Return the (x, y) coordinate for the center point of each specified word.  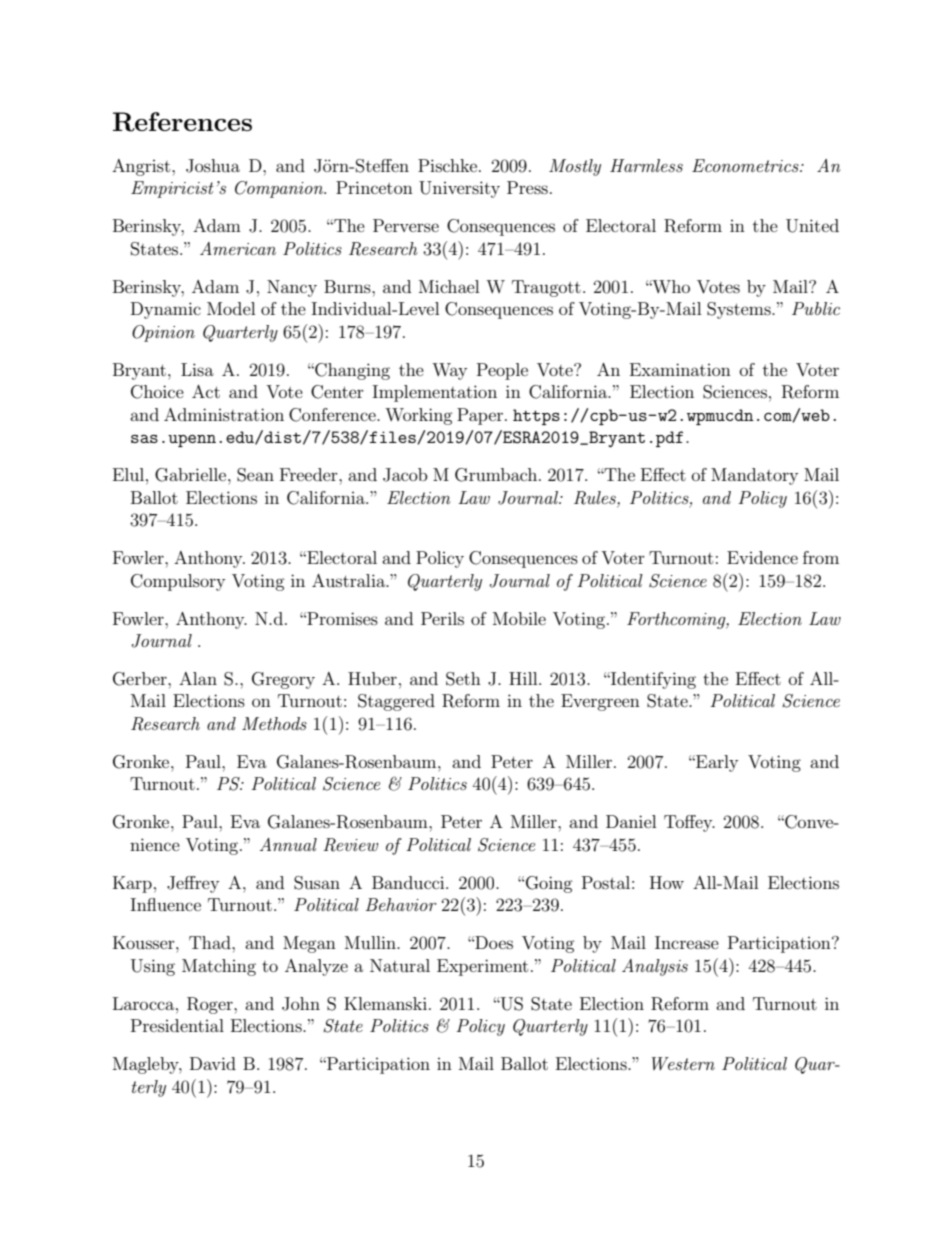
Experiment (482, 967)
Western (683, 1063)
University (459, 189)
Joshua (213, 166)
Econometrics (746, 165)
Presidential (177, 1025)
